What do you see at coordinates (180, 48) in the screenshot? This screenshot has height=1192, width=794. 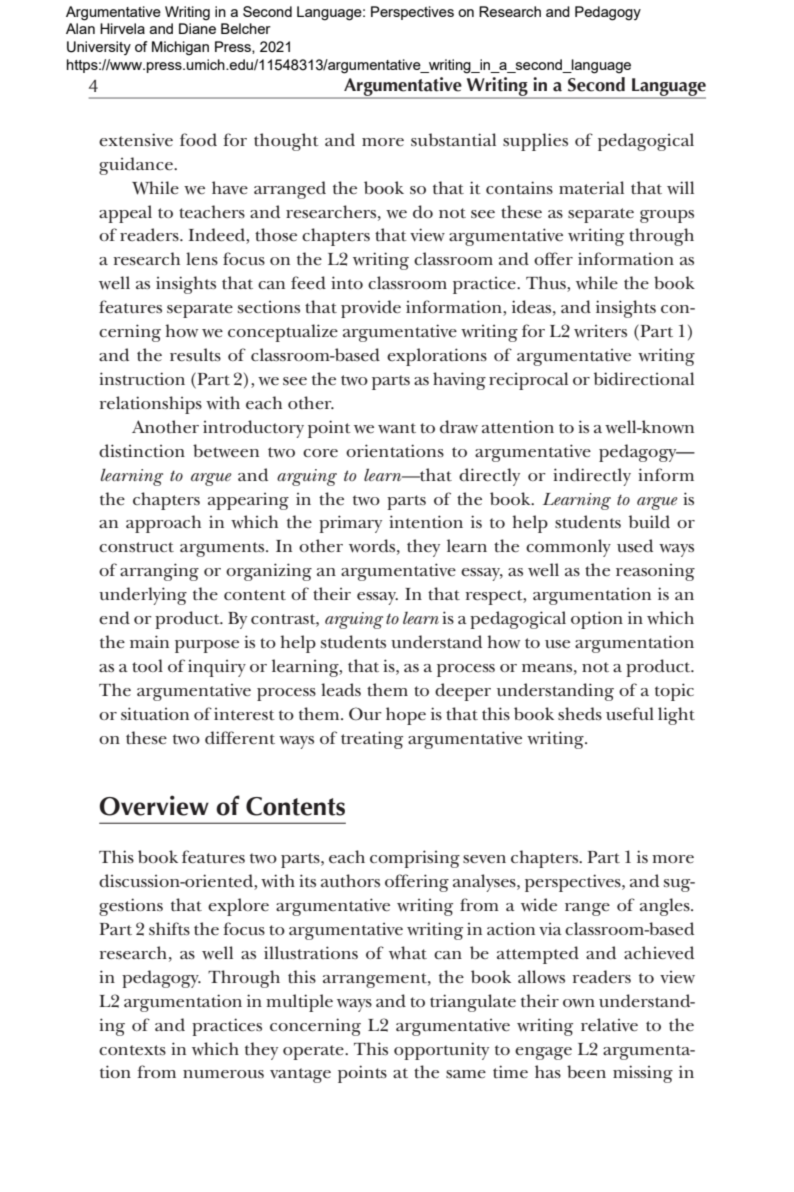 I see `Michigan` at bounding box center [180, 48].
